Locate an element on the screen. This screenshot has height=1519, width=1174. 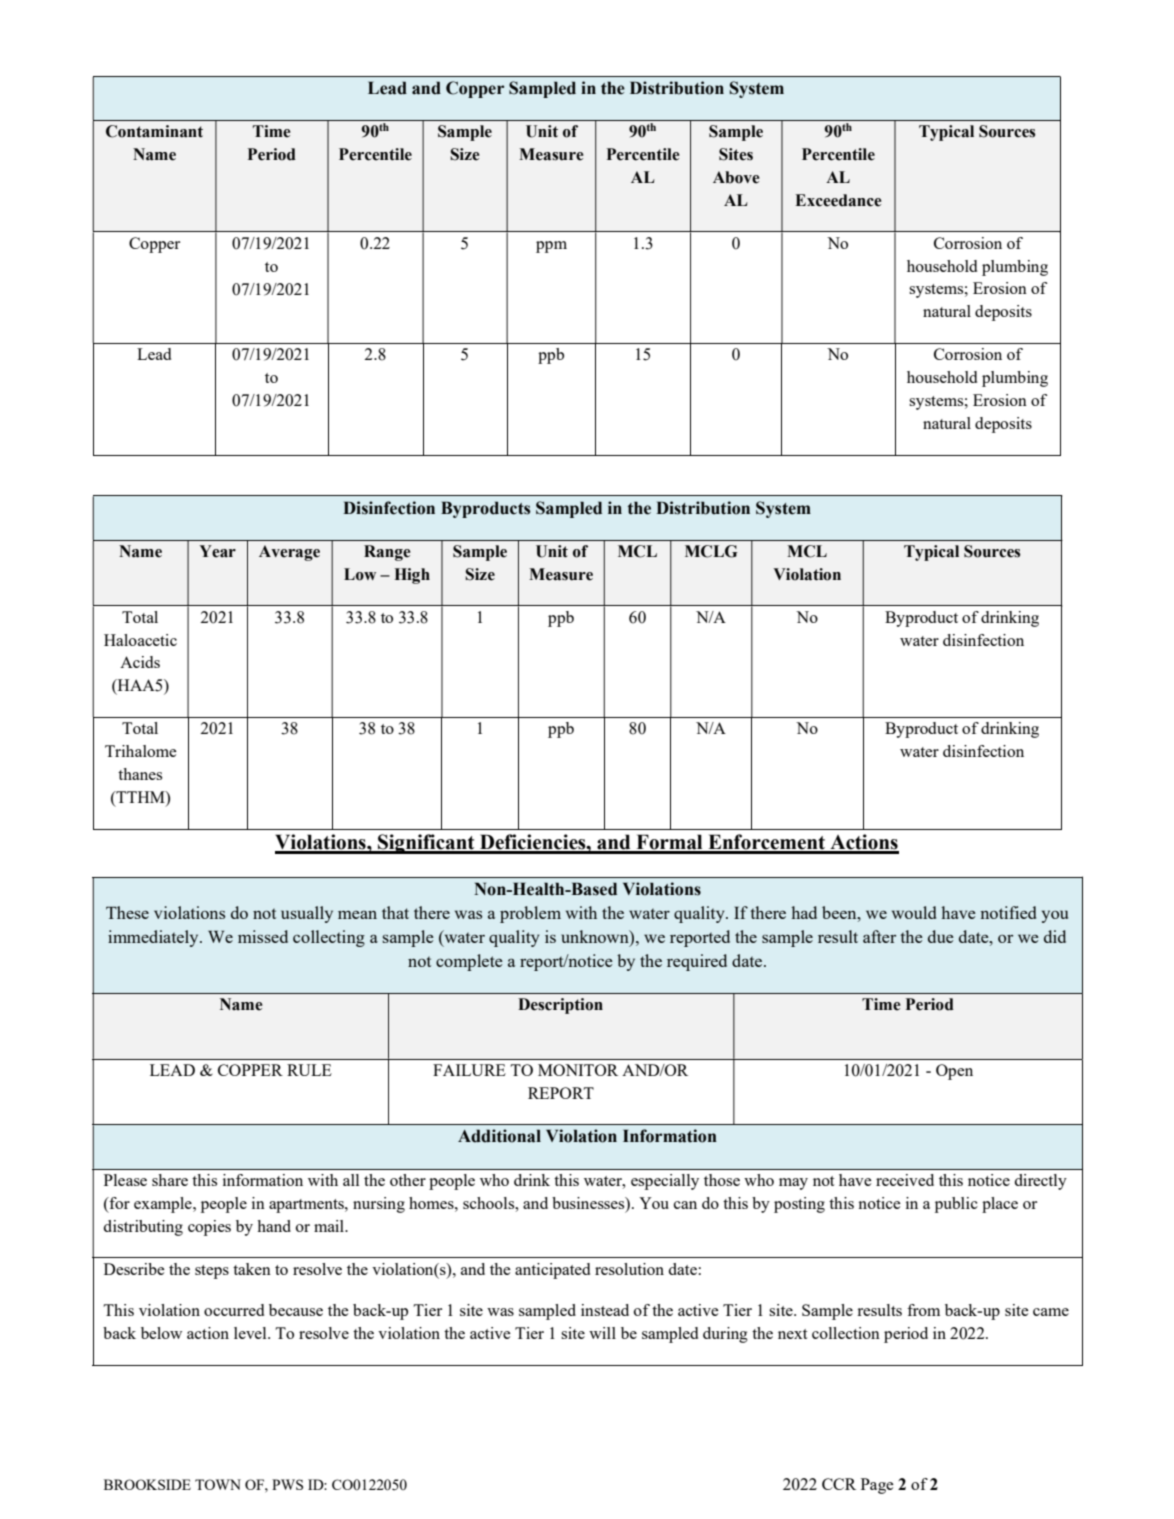
Contaminant is located at coordinates (154, 131).
